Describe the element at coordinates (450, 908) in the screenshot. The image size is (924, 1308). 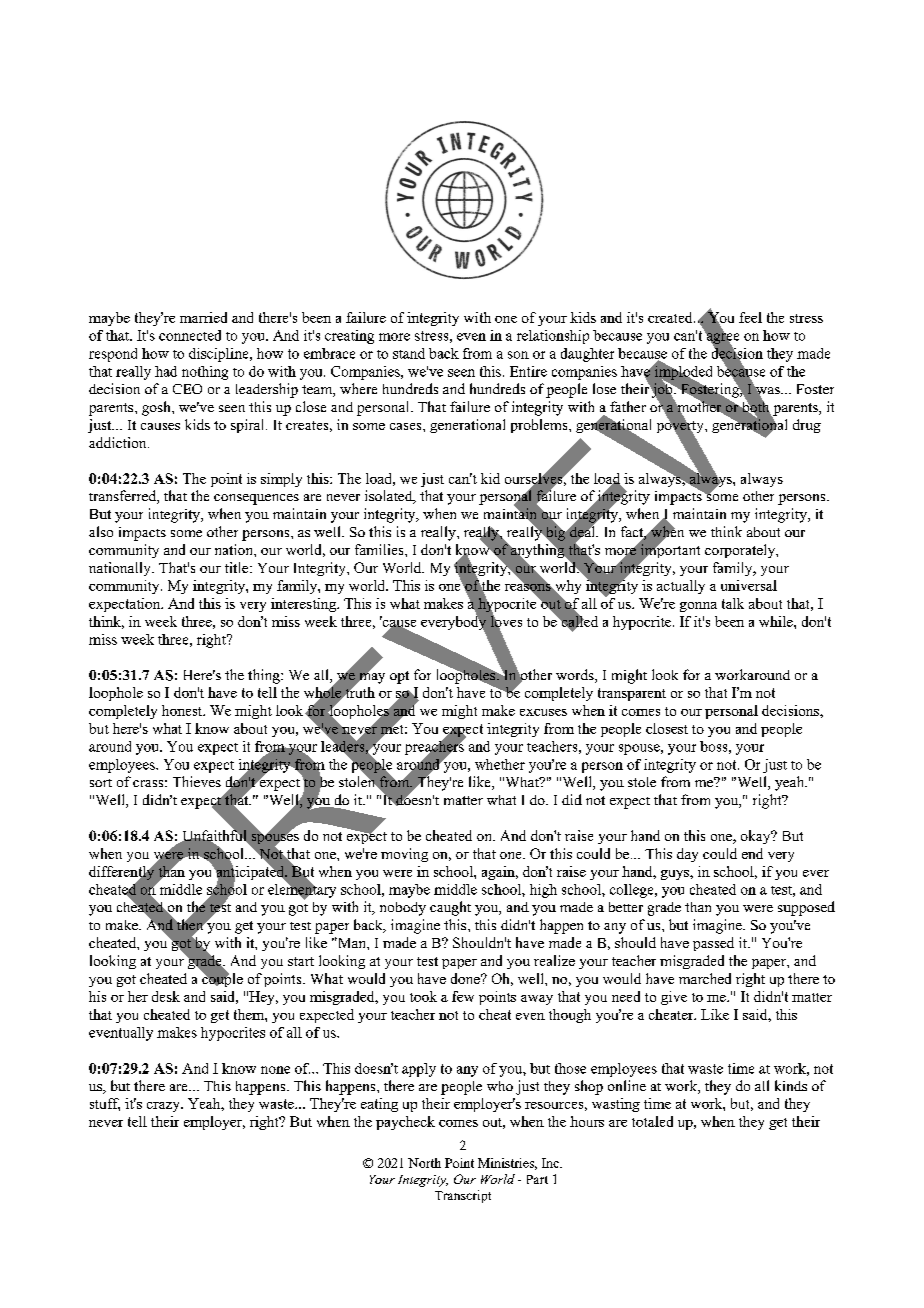
I see `caught` at that location.
